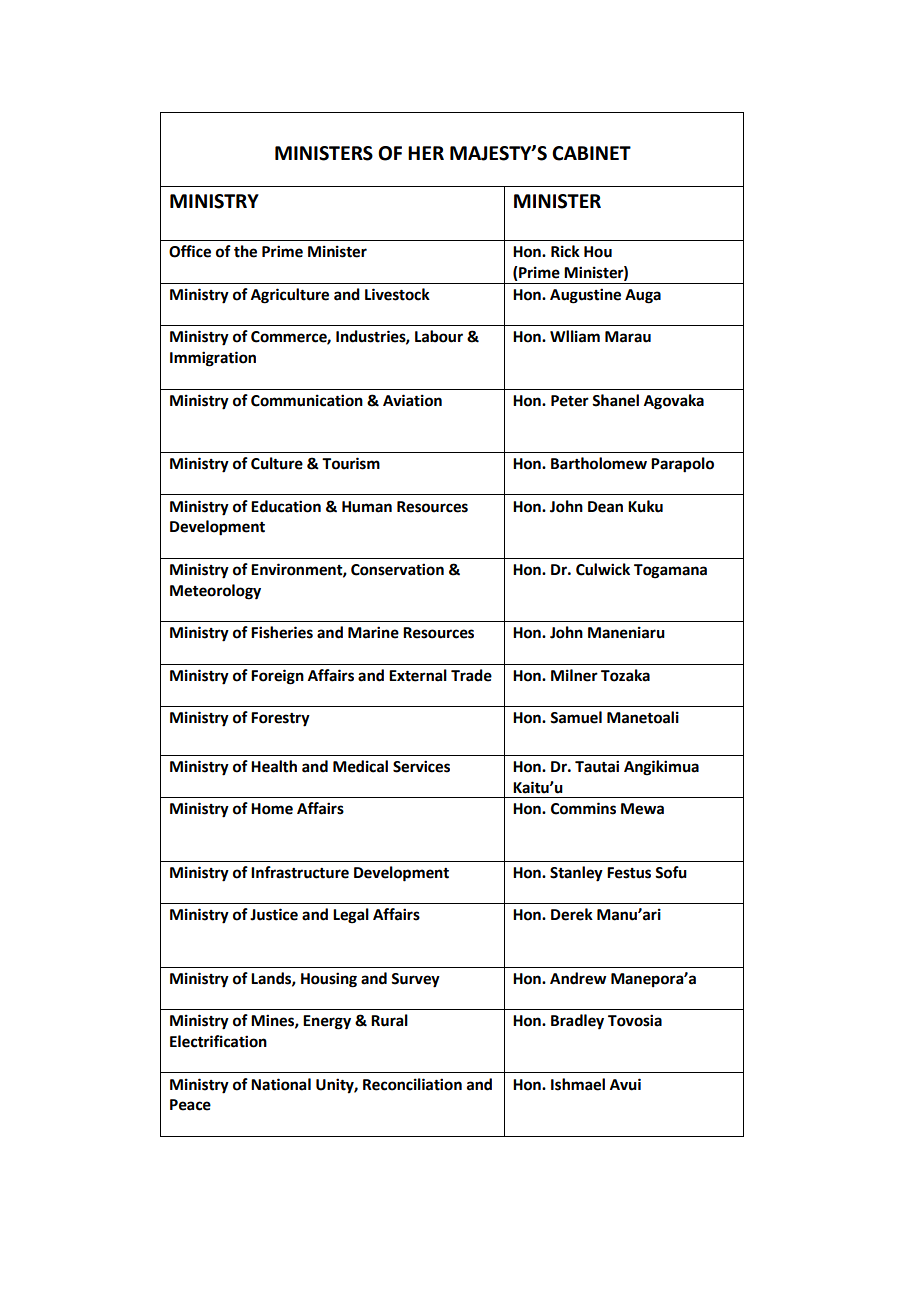  I want to click on Augustine, so click(585, 296).
